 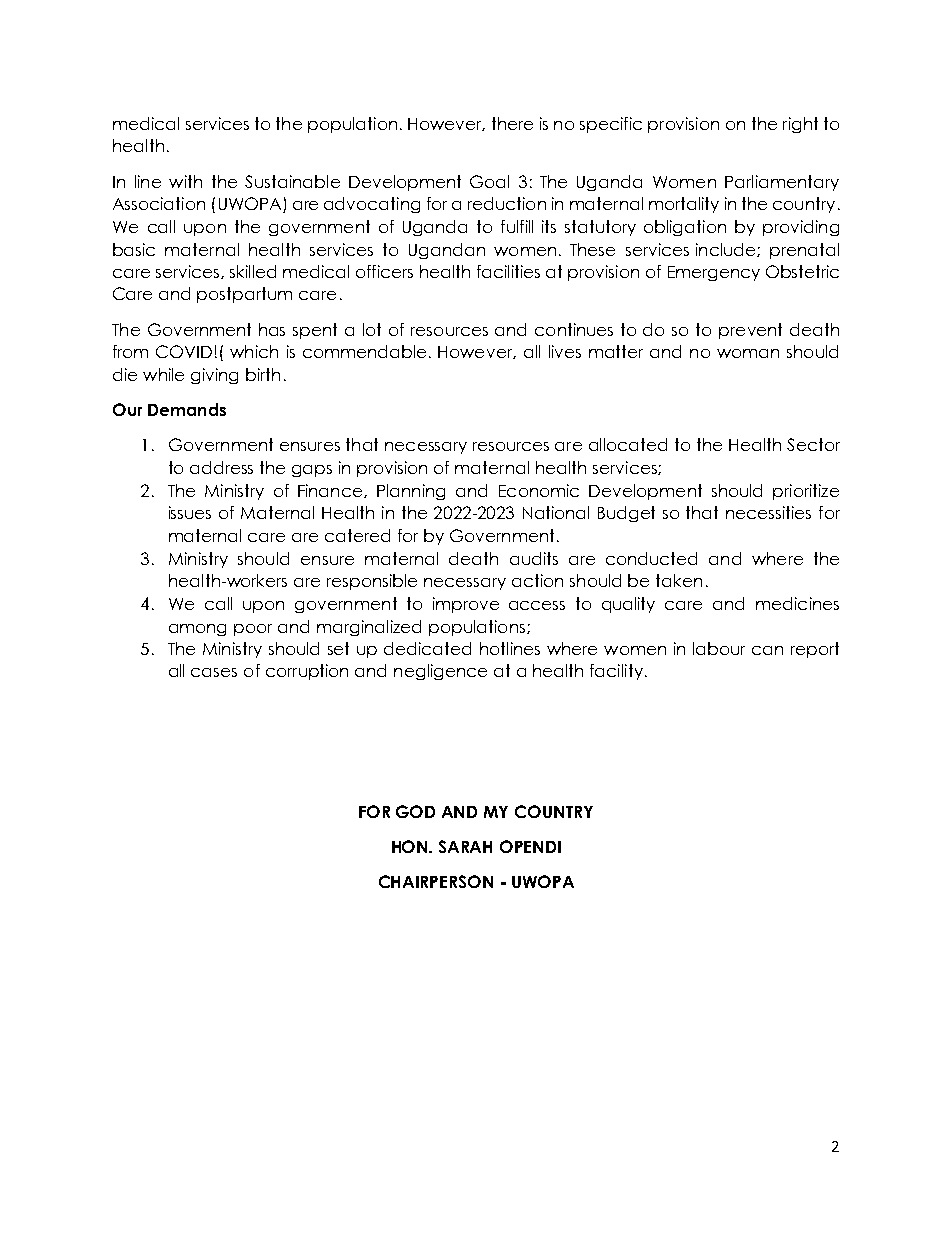 What do you see at coordinates (768, 512) in the page?
I see `necessities` at bounding box center [768, 512].
